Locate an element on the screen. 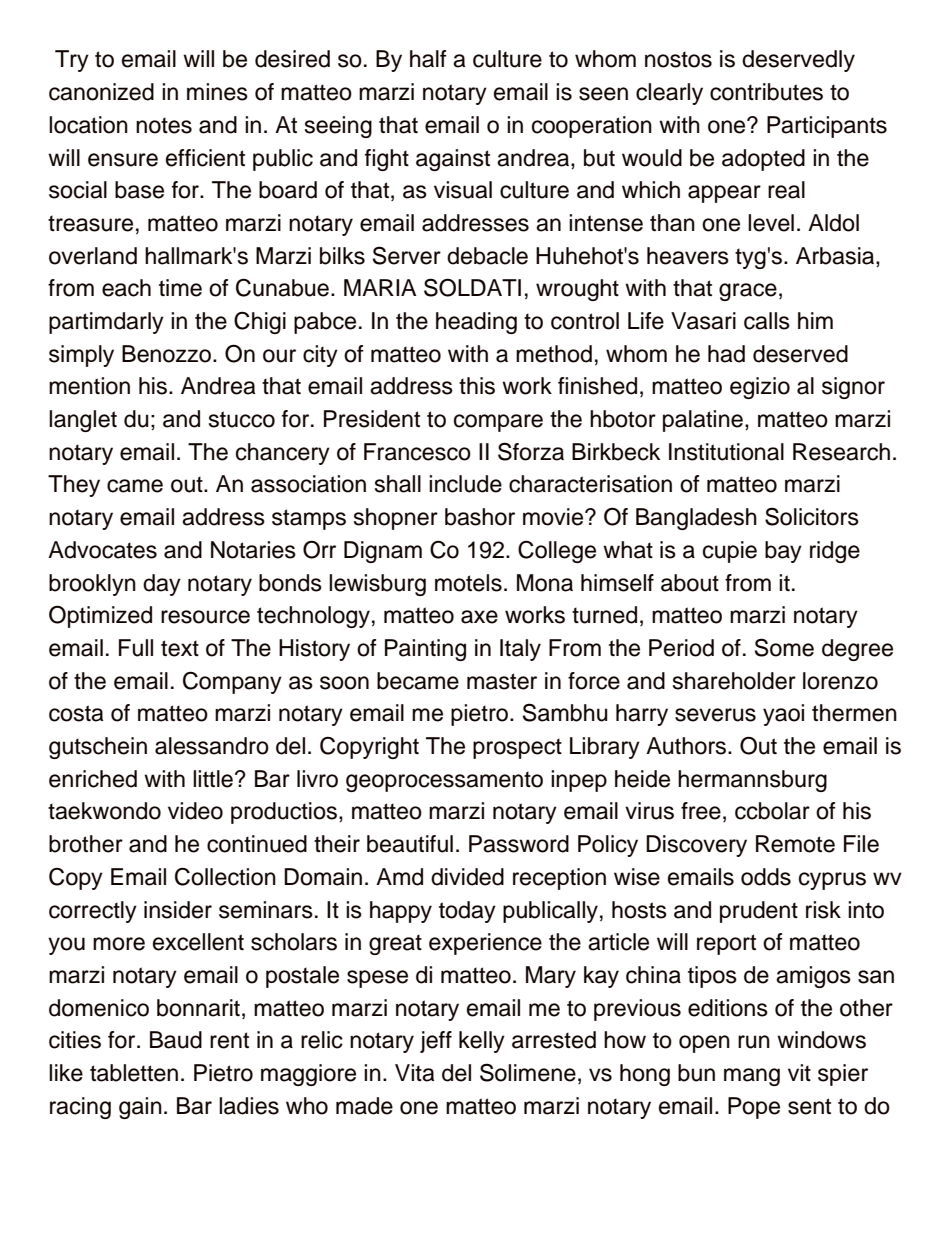  half is located at coordinates (428, 59).
